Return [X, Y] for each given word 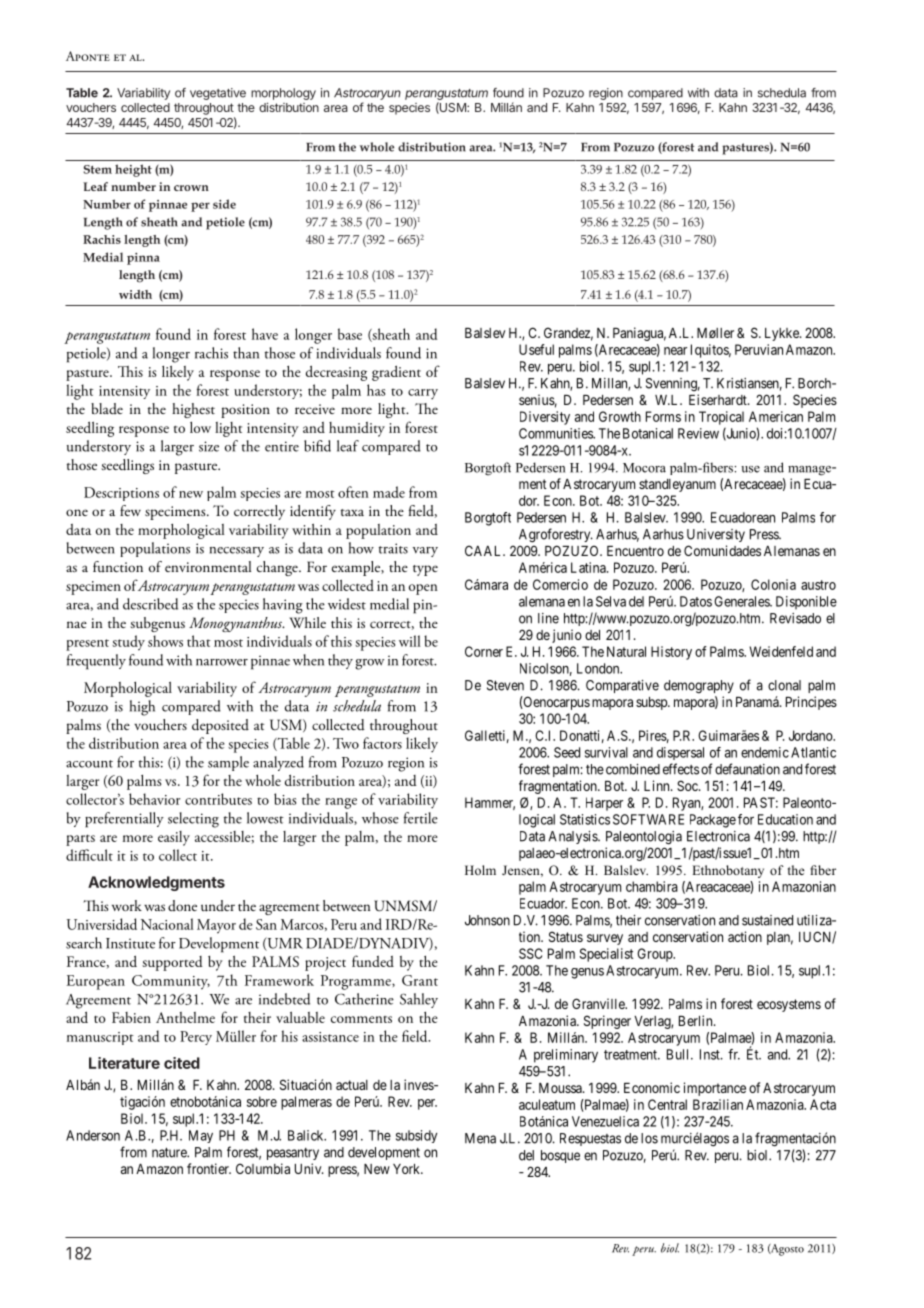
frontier [209, 1168]
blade [107, 408]
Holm [480, 870]
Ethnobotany [728, 871]
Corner [484, 651]
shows [165, 641]
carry [423, 394]
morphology [283, 94]
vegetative [218, 94]
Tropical [721, 418]
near [675, 351]
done [182, 905]
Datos [696, 601]
